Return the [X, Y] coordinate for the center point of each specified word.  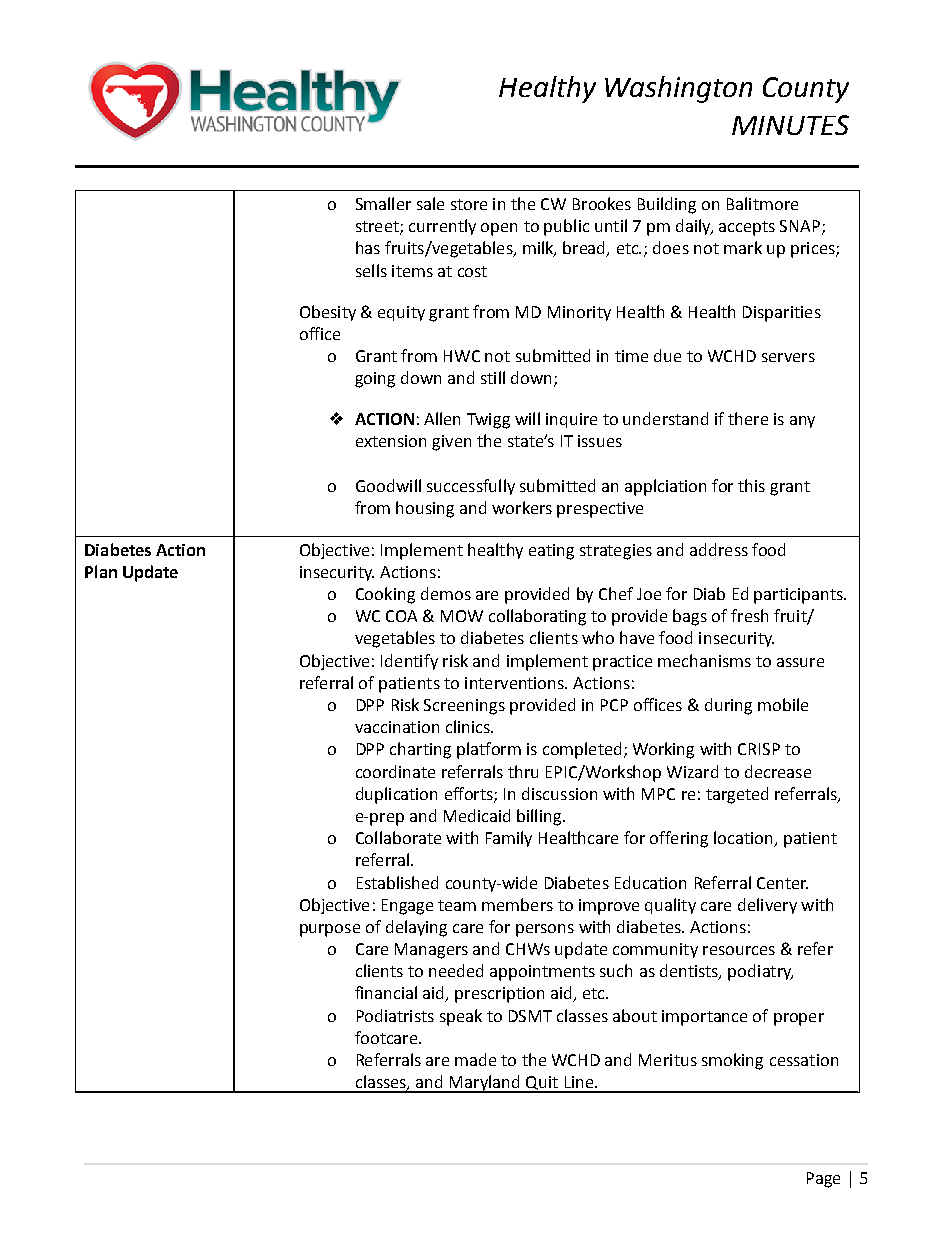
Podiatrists [395, 1015]
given [451, 443]
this [751, 485]
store [469, 204]
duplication [396, 795]
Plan [101, 571]
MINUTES [790, 125]
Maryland [485, 1084]
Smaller [383, 203]
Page [823, 1180]
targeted [737, 795]
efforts [470, 794]
